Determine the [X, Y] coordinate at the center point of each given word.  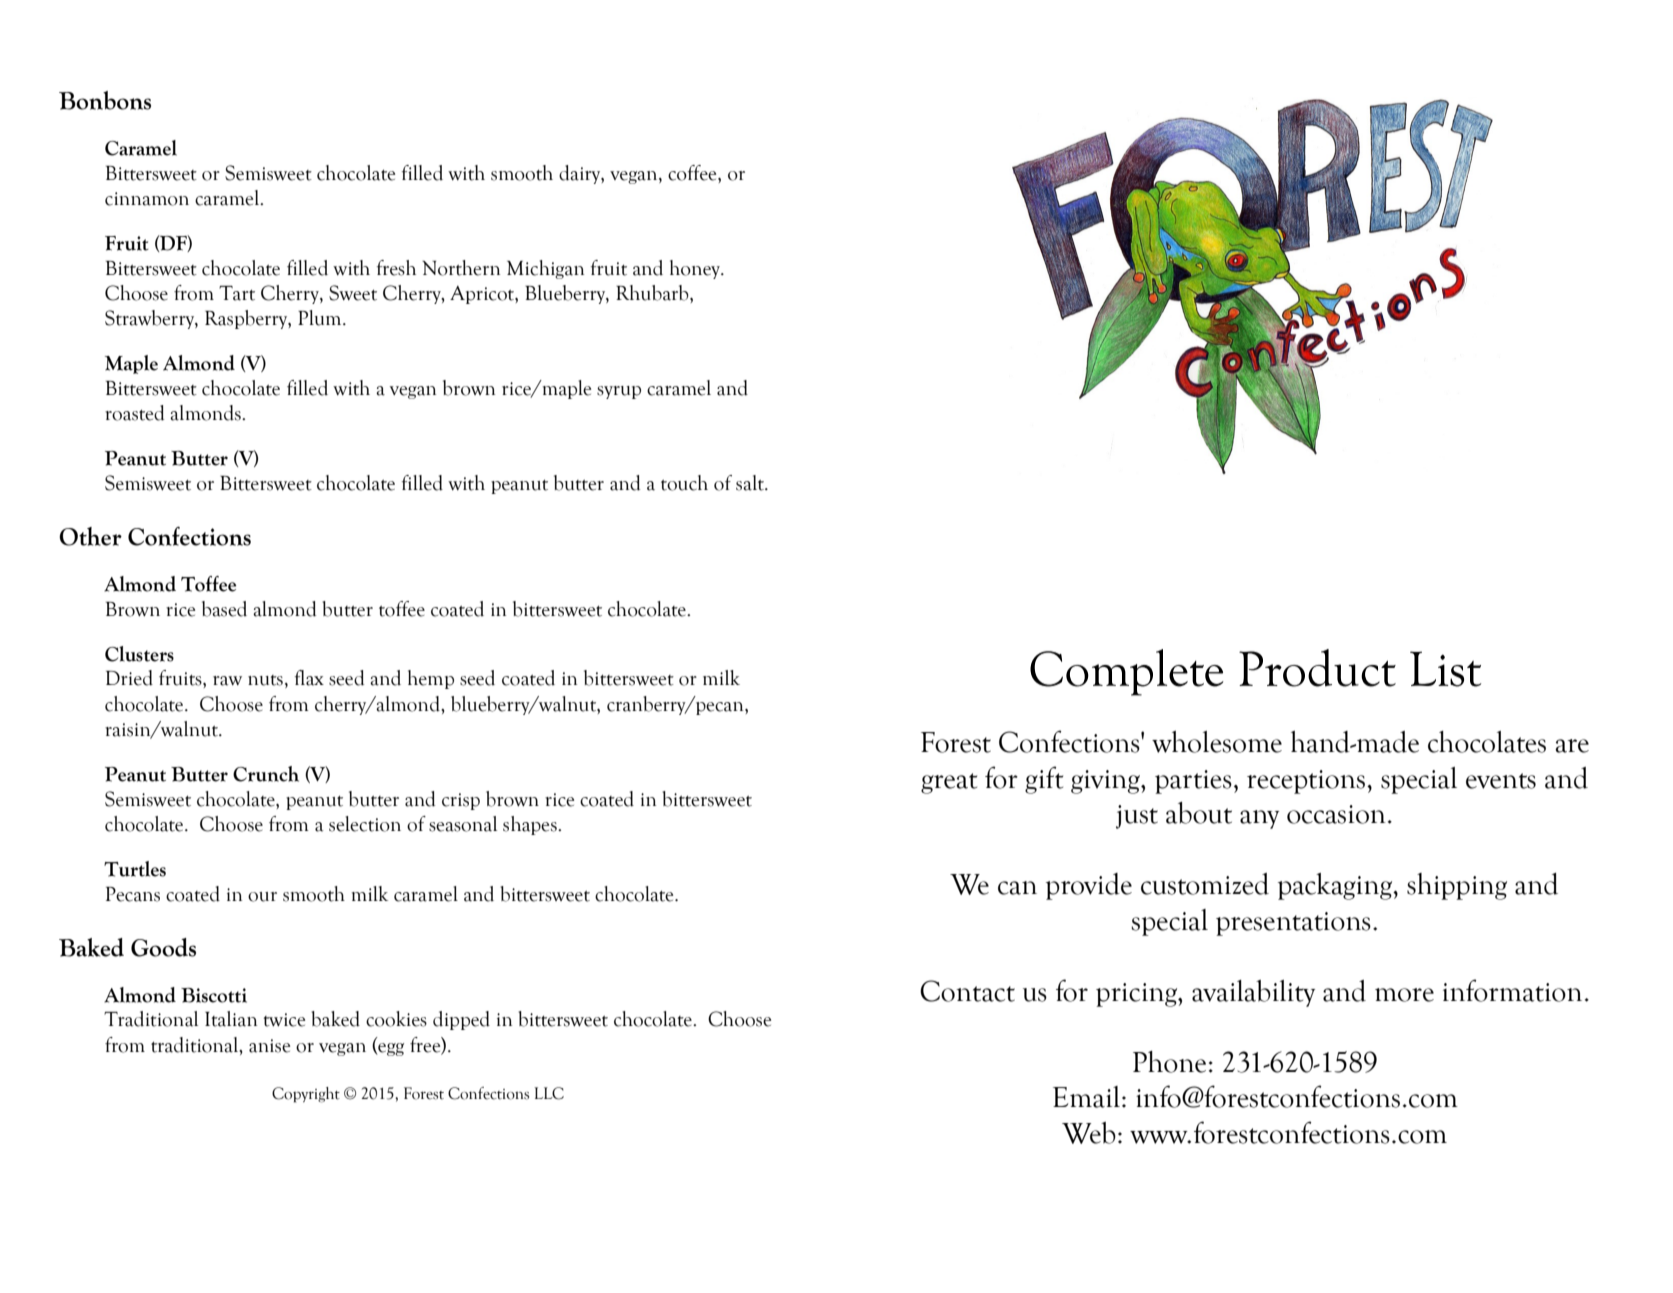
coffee [693, 173]
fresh [396, 268]
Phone [1169, 1062]
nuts [265, 680]
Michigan [545, 269]
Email [1088, 1097]
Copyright [306, 1095]
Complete [1127, 672]
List [1445, 669]
